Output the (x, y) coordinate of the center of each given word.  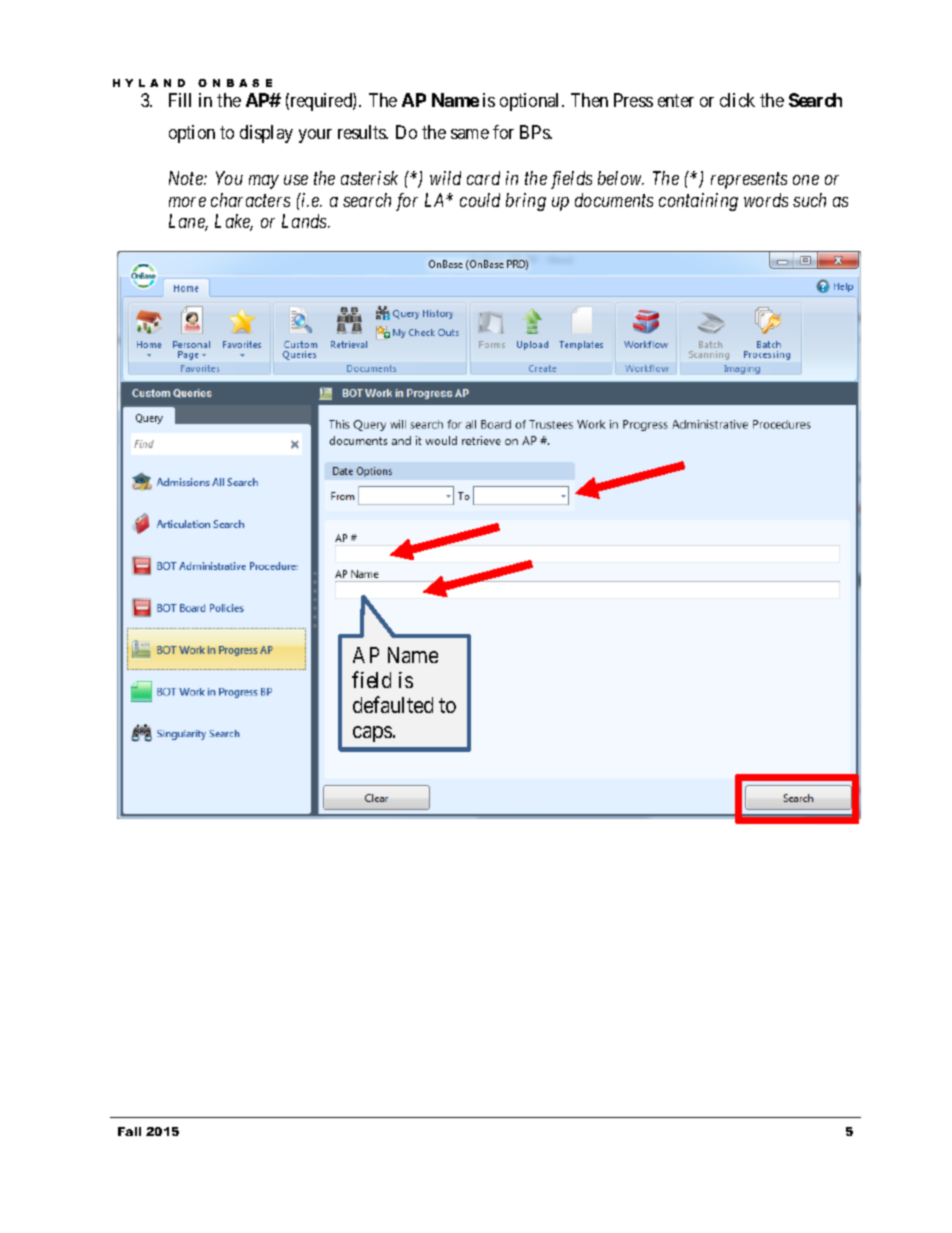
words (766, 200)
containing (698, 202)
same (470, 134)
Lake (234, 222)
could (480, 200)
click (737, 100)
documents (614, 200)
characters (250, 200)
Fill (180, 100)
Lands (305, 221)
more (187, 202)
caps (372, 734)
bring (526, 202)
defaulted (393, 704)
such (809, 200)
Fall (129, 1131)
